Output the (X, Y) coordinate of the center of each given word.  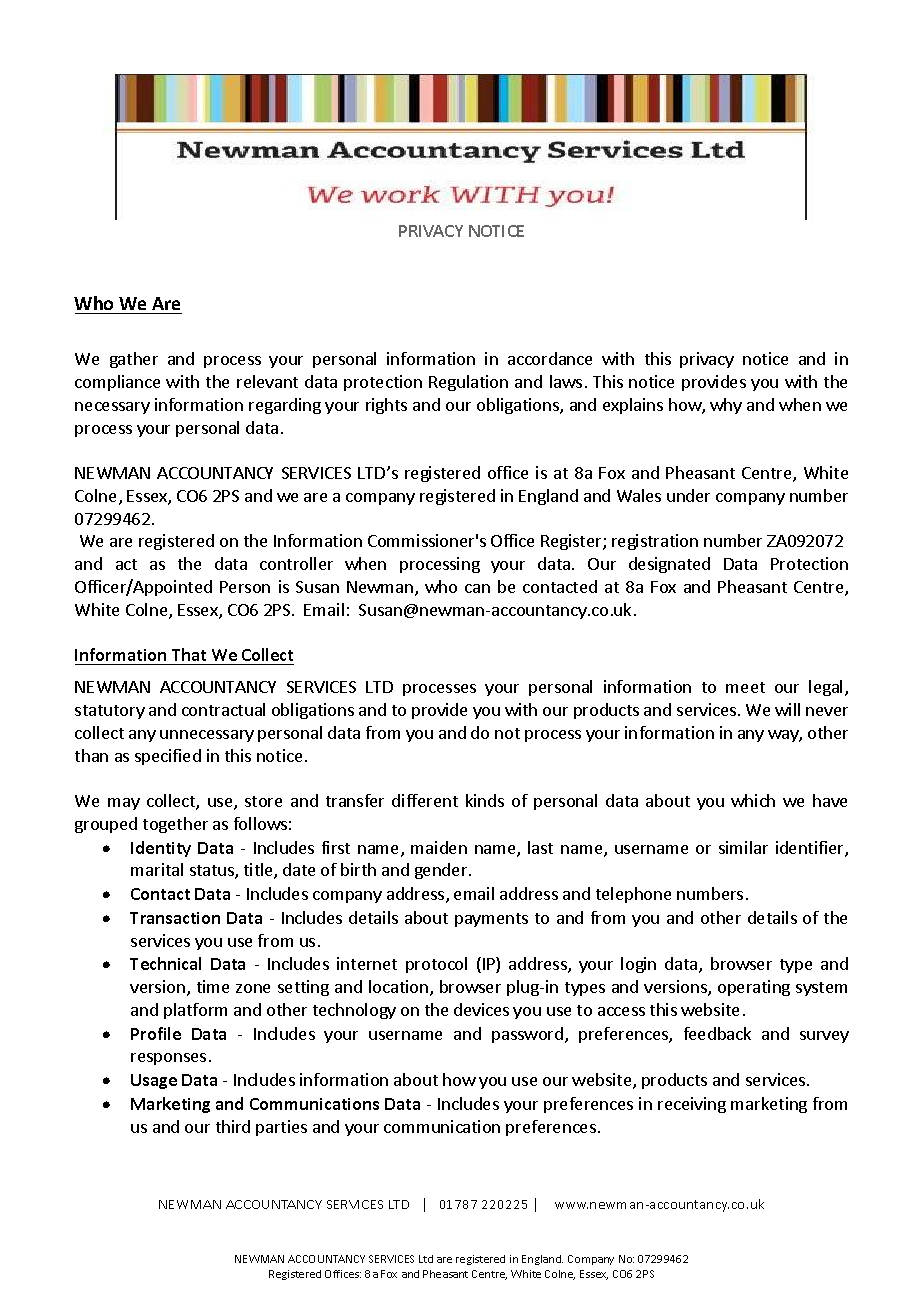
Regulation (468, 383)
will (787, 709)
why (726, 406)
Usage (154, 1081)
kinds (485, 800)
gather (134, 360)
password (527, 1035)
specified (168, 757)
